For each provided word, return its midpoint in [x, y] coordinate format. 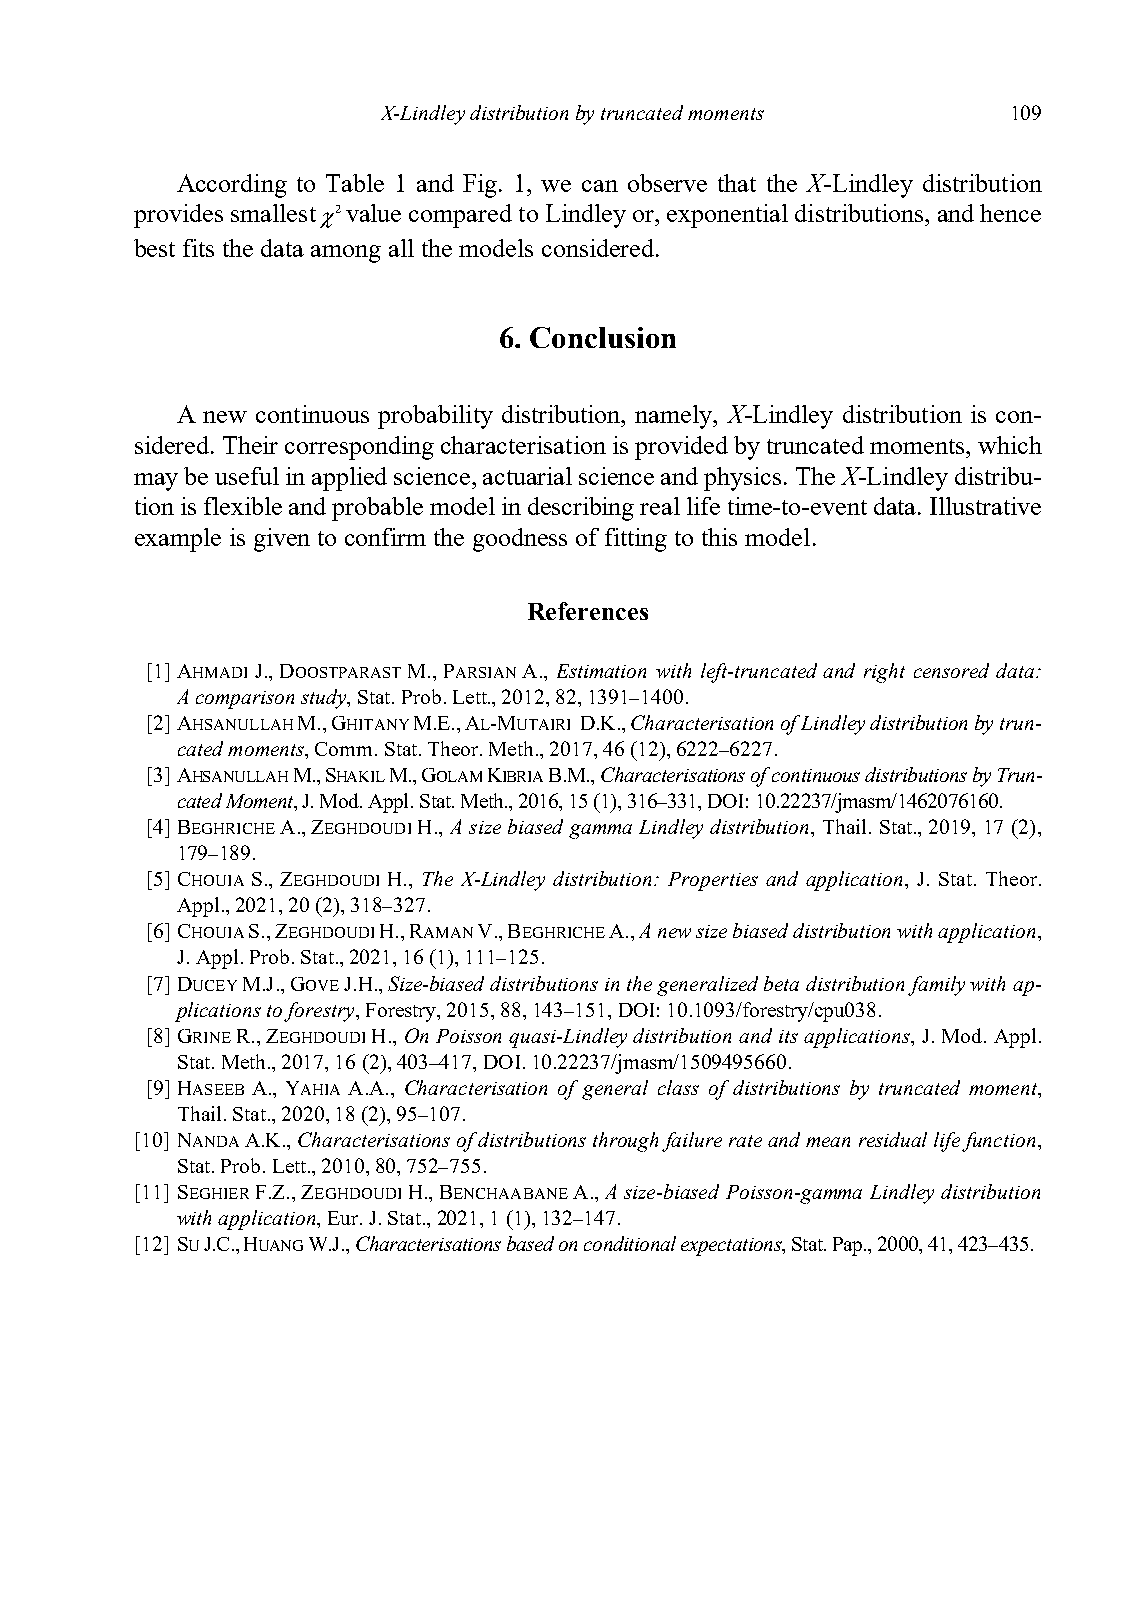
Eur [343, 1218]
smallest [273, 213]
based [530, 1243]
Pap [849, 1246]
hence [1010, 213]
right [884, 673]
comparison [245, 700]
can [600, 186]
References [588, 611]
